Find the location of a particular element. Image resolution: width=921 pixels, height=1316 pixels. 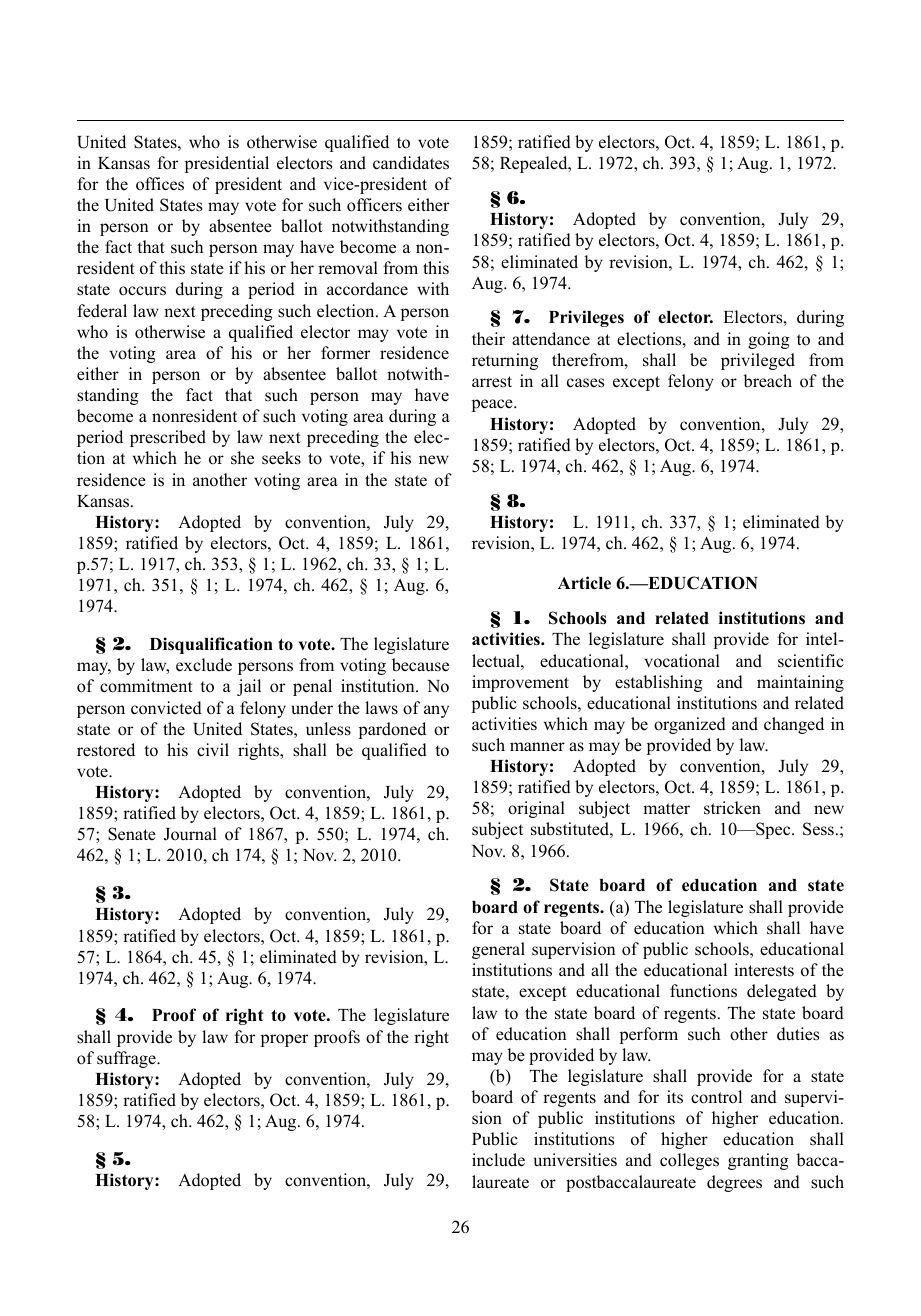

prescribed is located at coordinates (168, 438).
